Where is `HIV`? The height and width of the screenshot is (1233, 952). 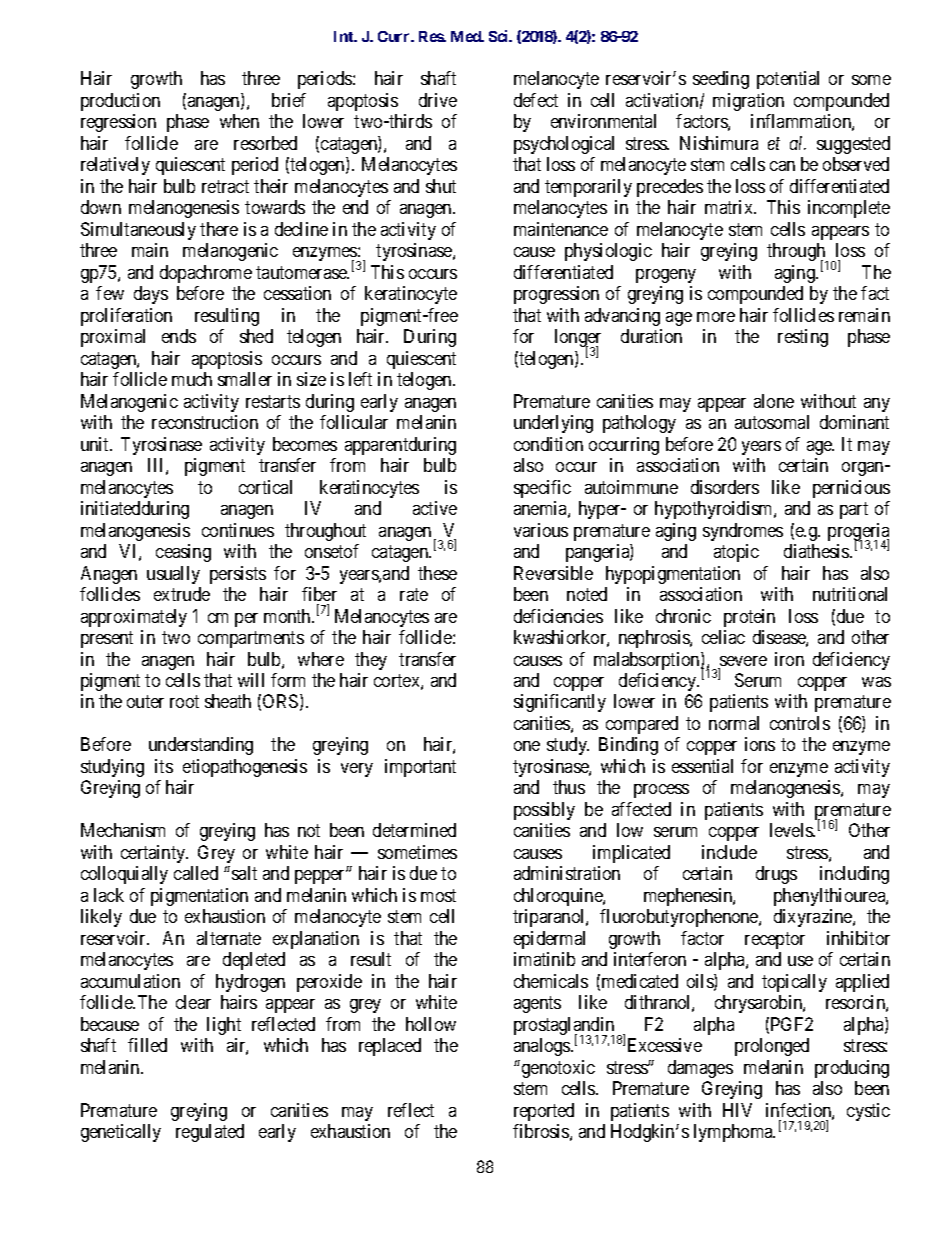
HIV is located at coordinates (737, 1110).
